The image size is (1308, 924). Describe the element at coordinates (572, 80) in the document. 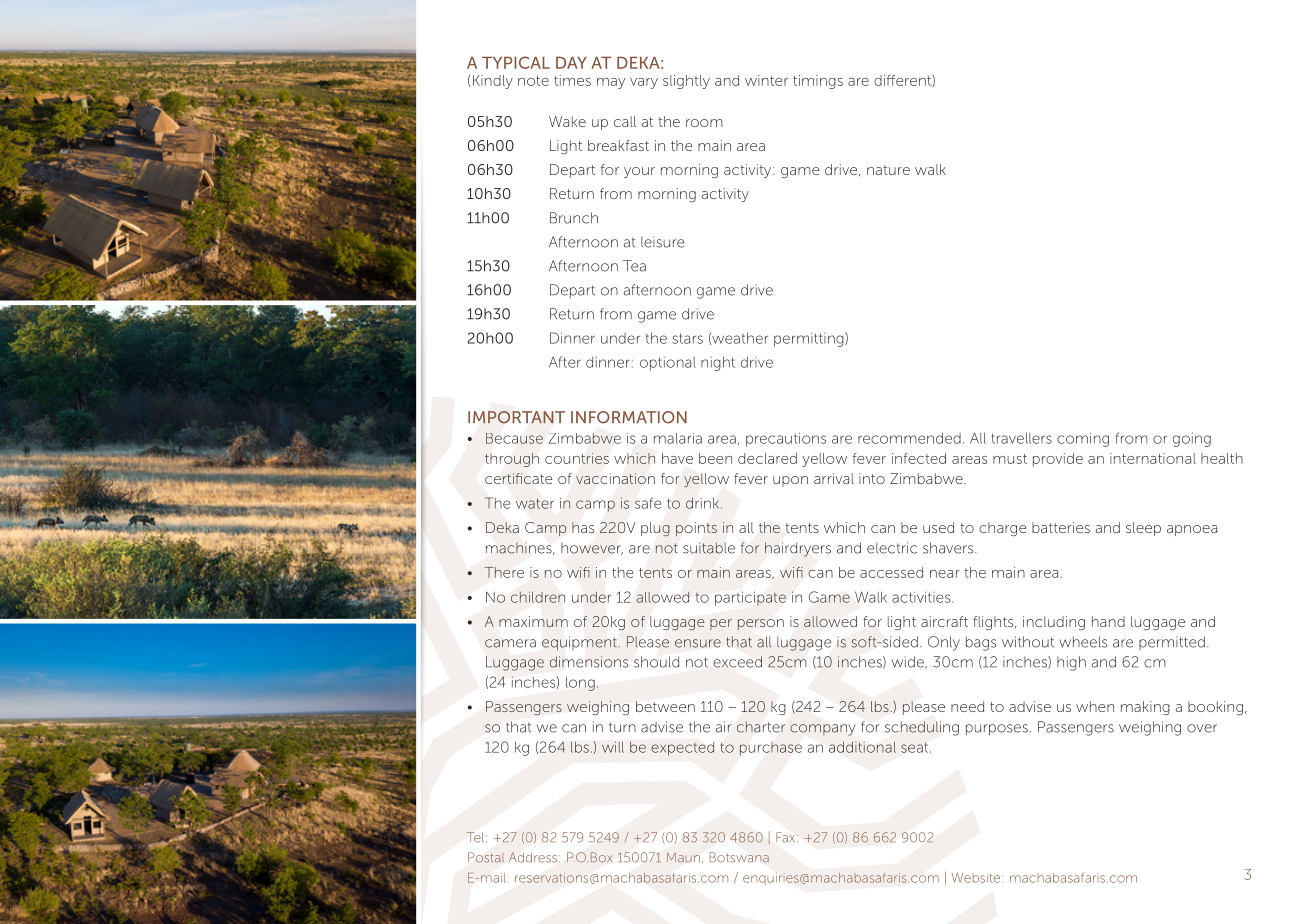

I see `times` at that location.
